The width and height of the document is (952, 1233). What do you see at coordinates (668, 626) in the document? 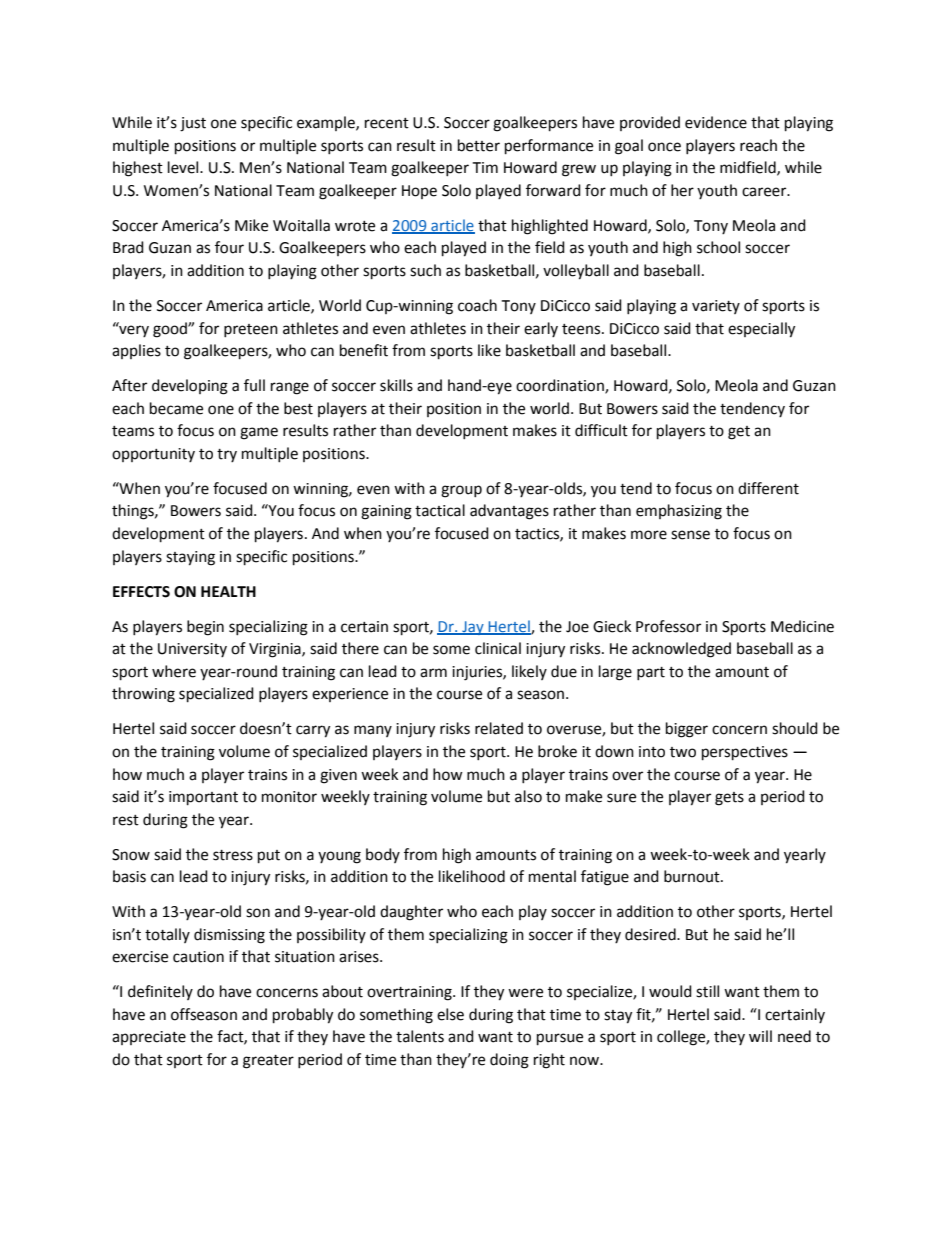
I see `Professor` at bounding box center [668, 626].
